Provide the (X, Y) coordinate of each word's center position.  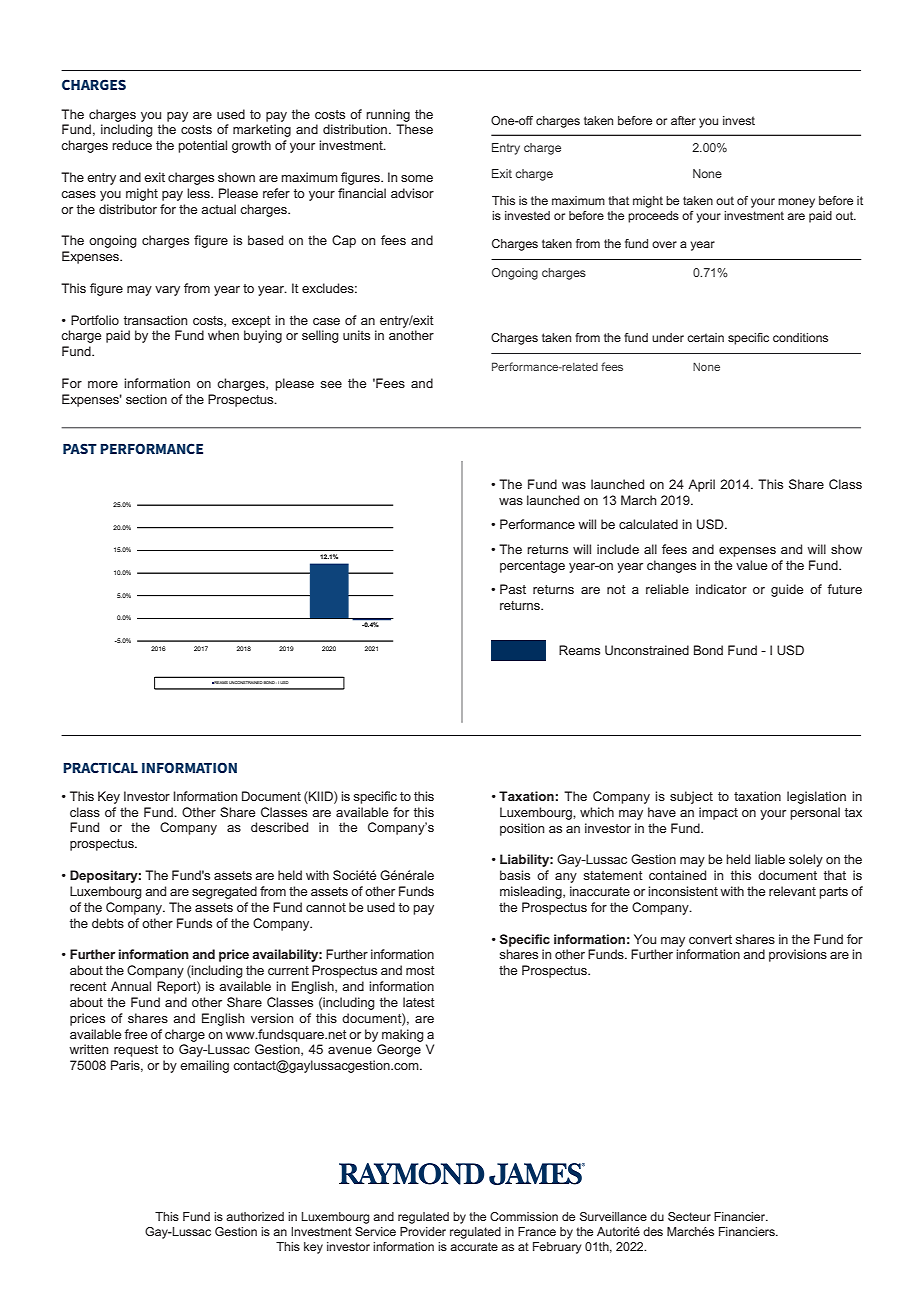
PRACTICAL (100, 767)
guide (787, 590)
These (414, 129)
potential (202, 146)
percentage (532, 567)
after (683, 120)
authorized (255, 1216)
